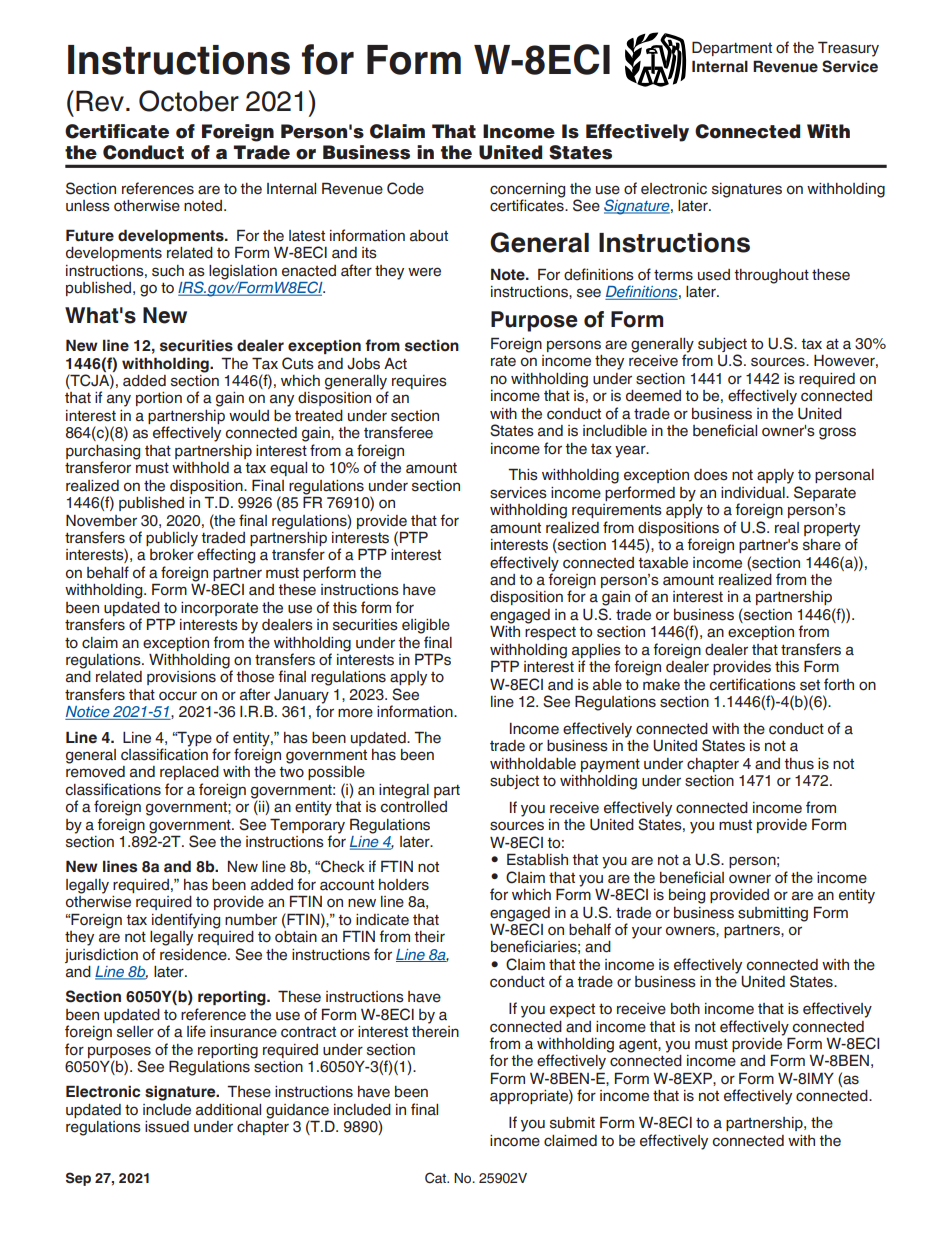 This image has height=1233, width=952. Describe the element at coordinates (426, 626) in the image. I see `eligible` at that location.
